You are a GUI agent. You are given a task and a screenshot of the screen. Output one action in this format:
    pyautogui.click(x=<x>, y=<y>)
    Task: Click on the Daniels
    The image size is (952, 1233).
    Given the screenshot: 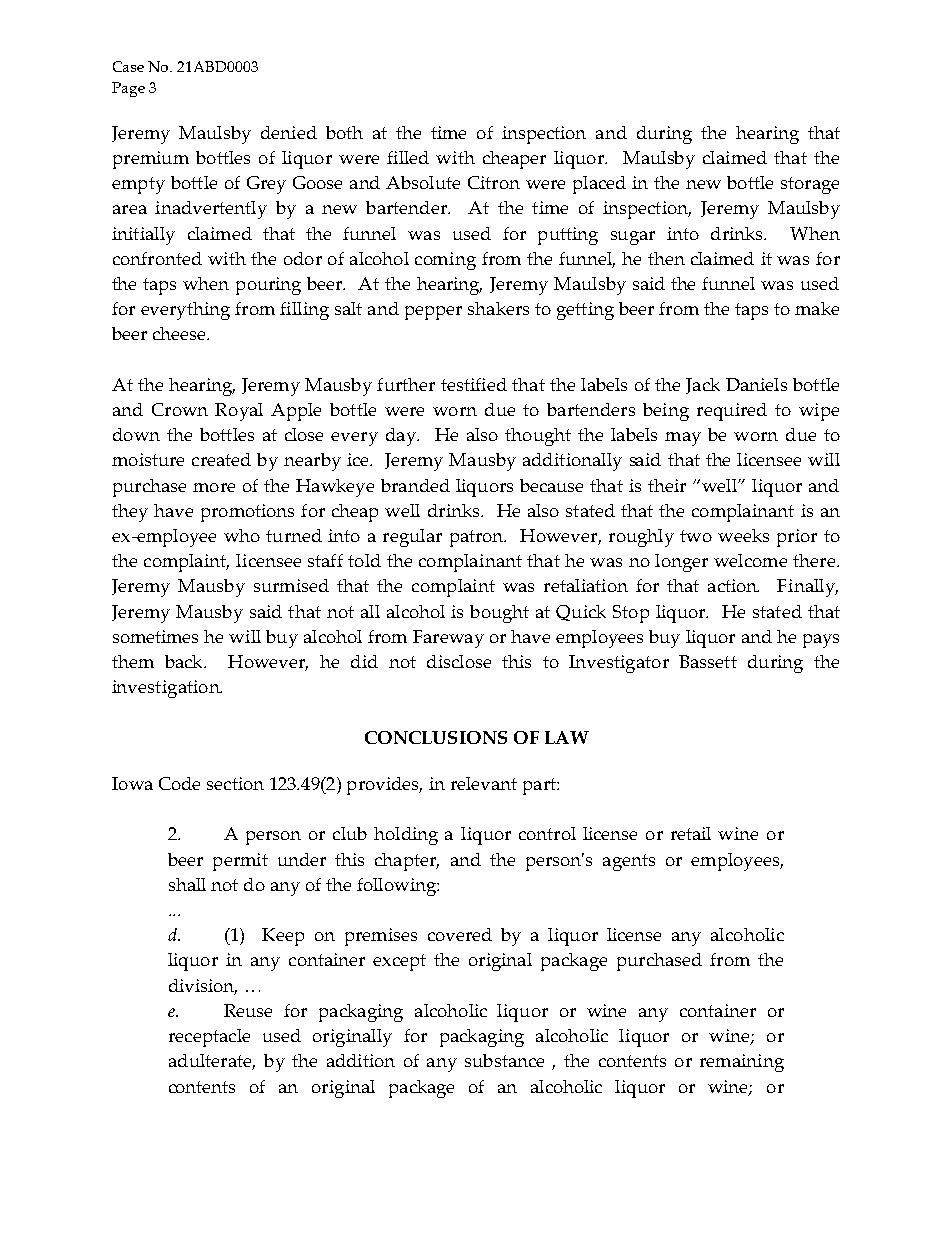 What is the action you would take?
    pyautogui.click(x=756, y=384)
